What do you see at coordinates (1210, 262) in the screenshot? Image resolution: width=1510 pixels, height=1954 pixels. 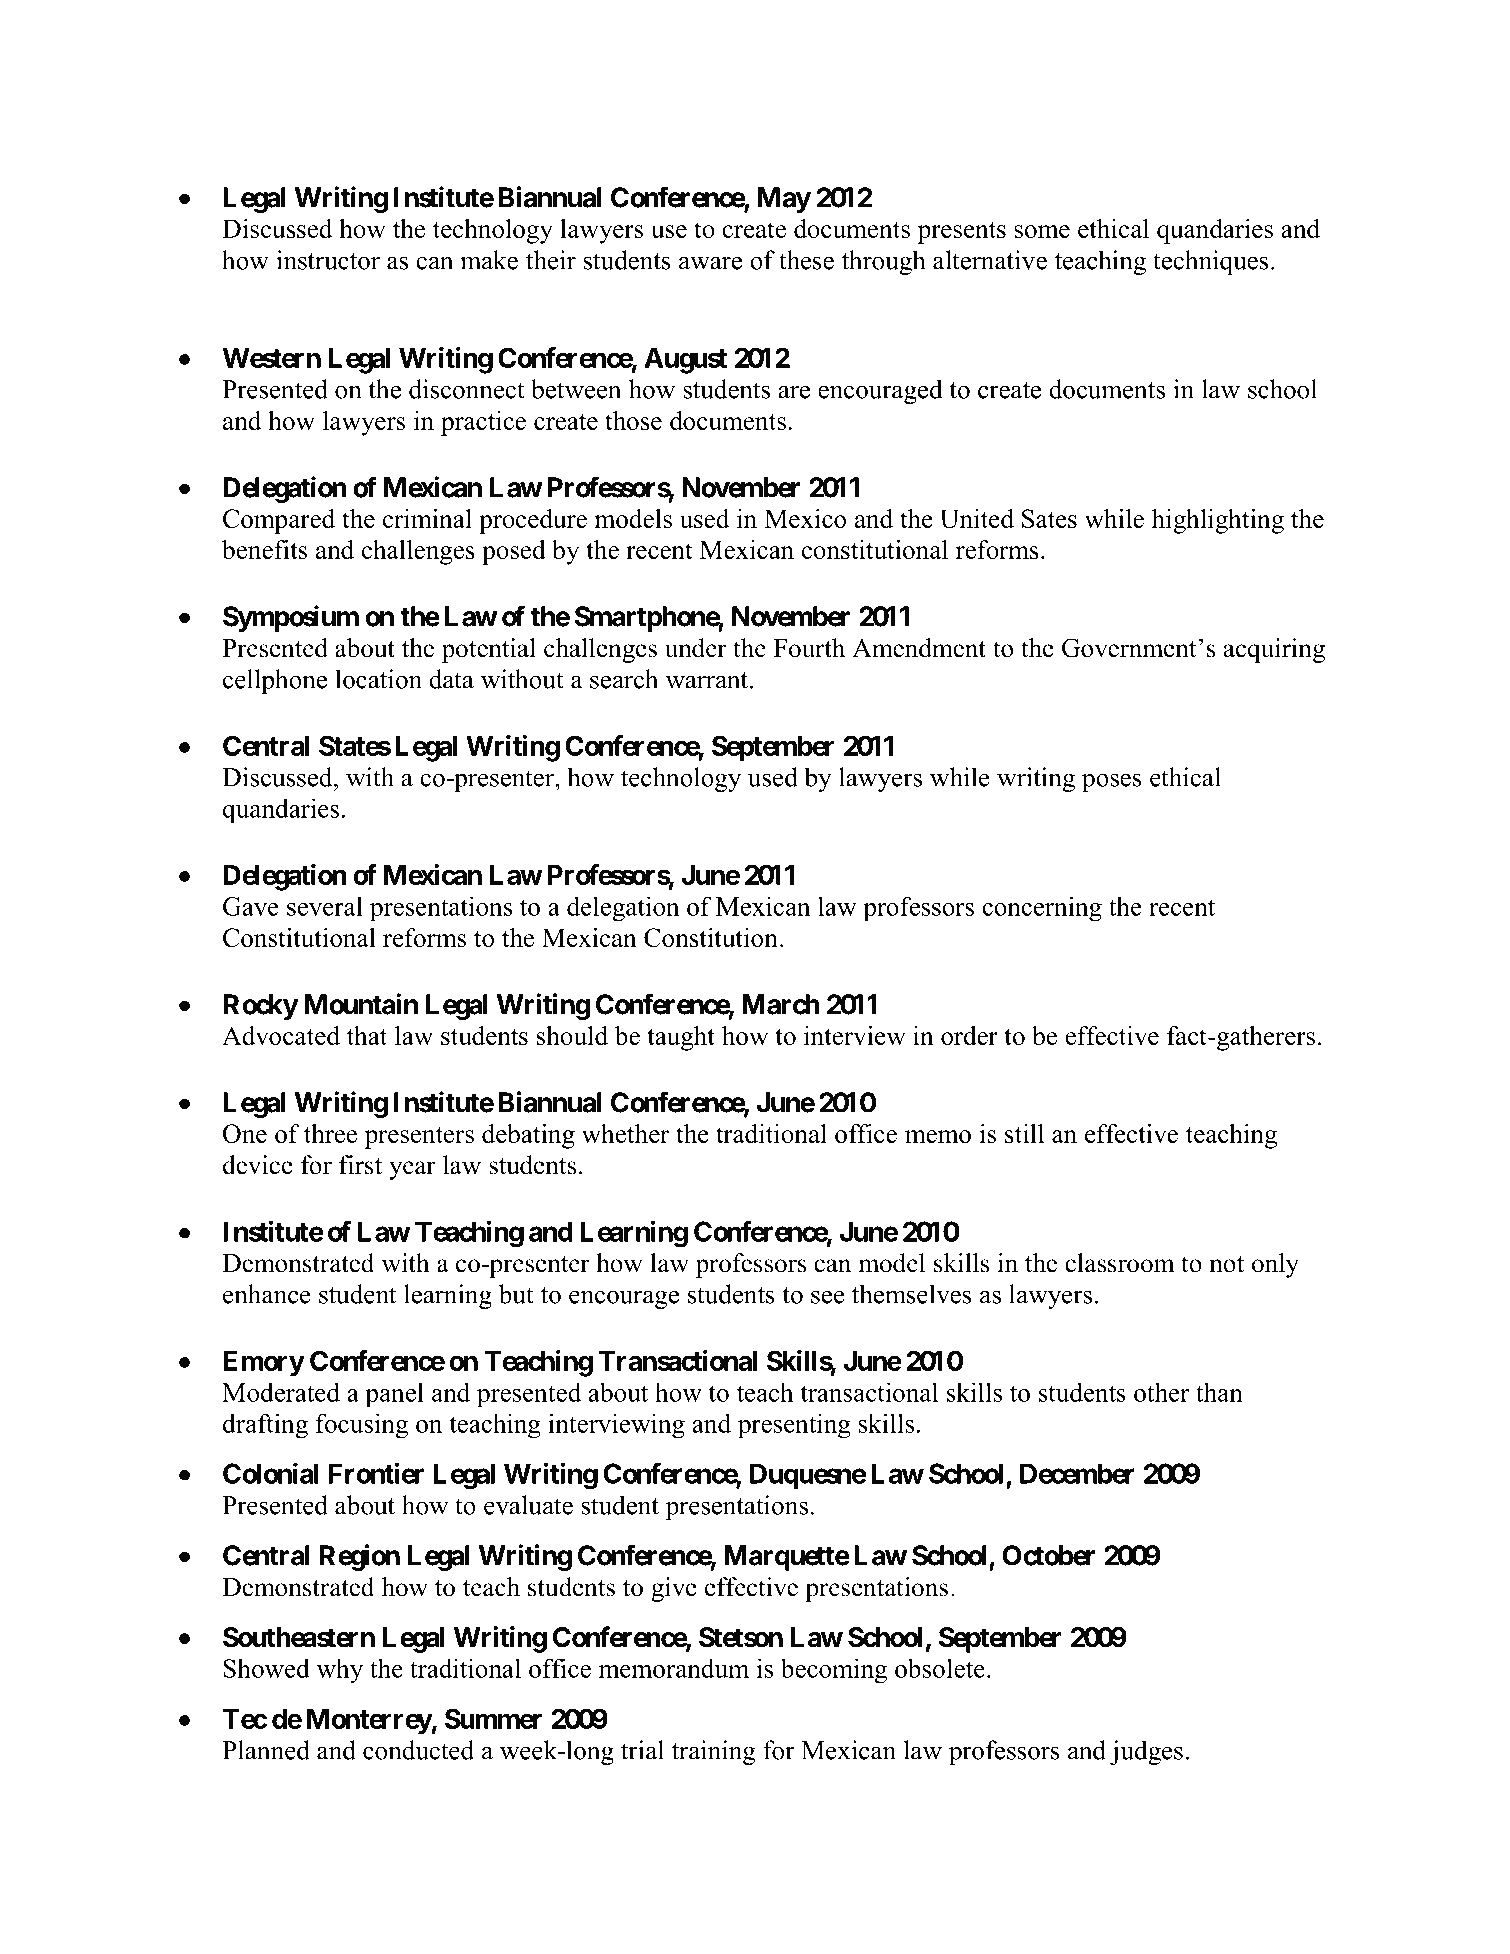 I see `techniques` at bounding box center [1210, 262].
